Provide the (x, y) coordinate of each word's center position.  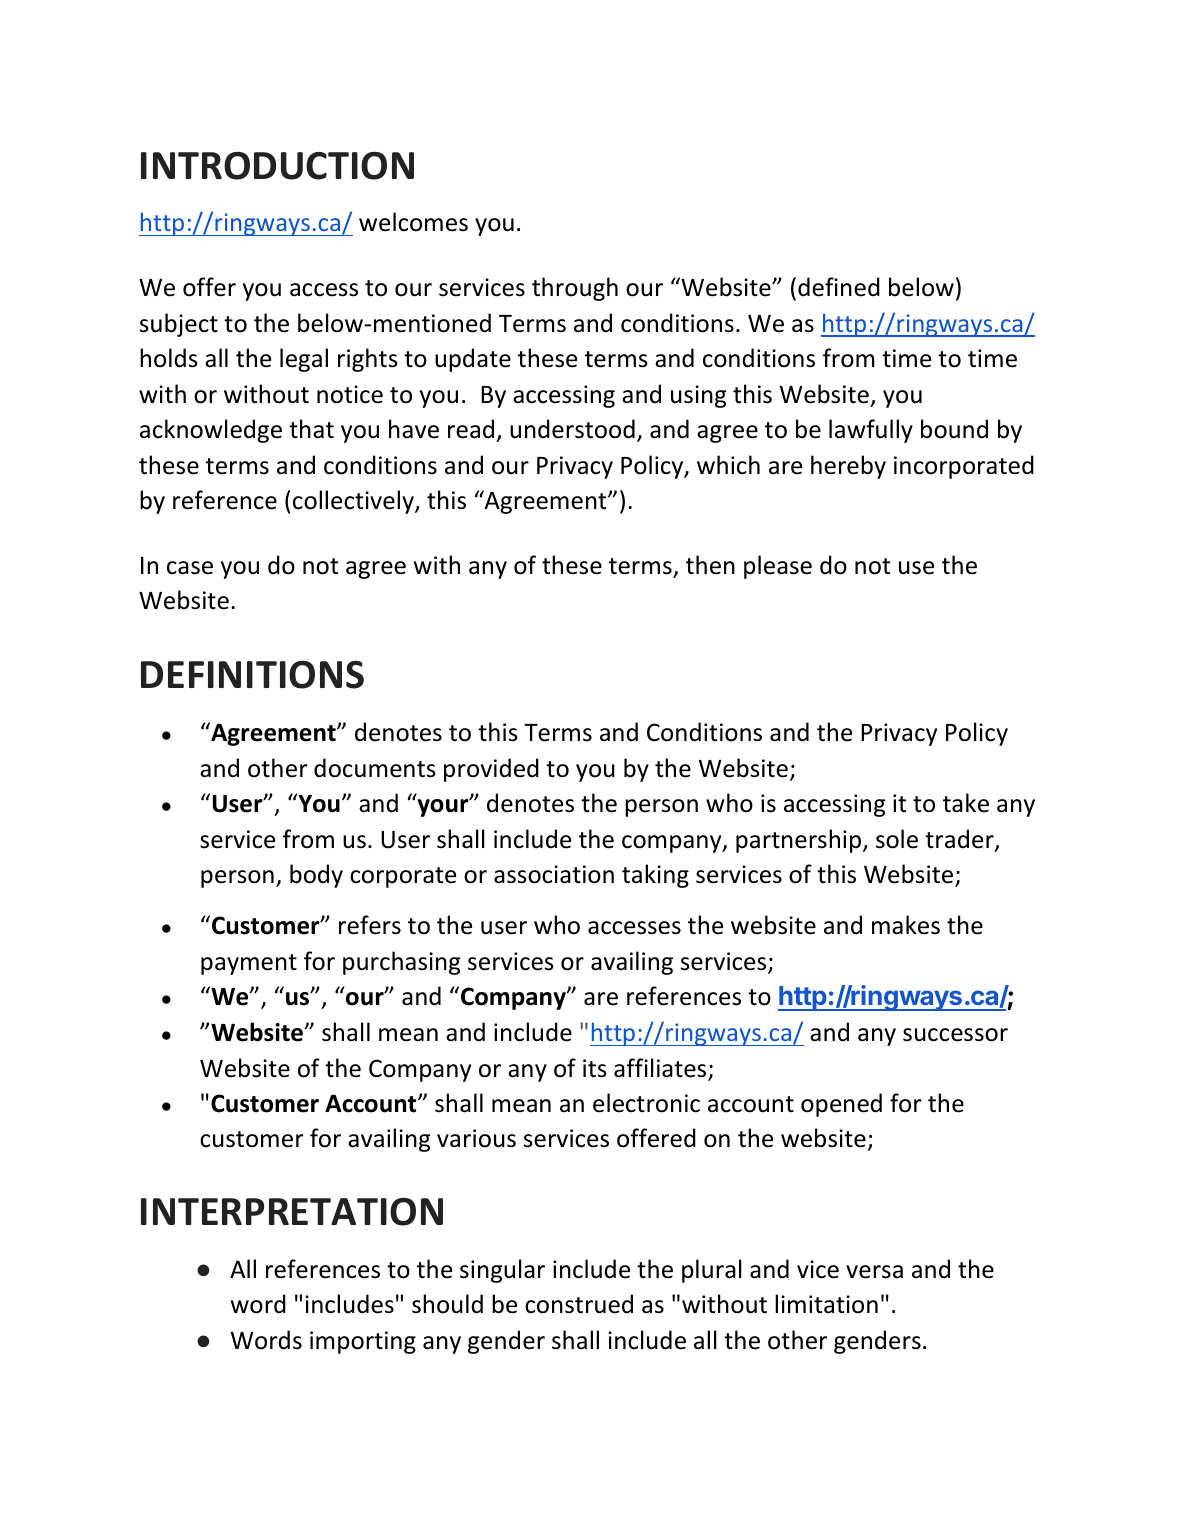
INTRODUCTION (277, 166)
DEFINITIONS (252, 675)
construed (579, 1304)
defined (839, 287)
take (966, 803)
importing (363, 1342)
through (575, 289)
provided (491, 770)
